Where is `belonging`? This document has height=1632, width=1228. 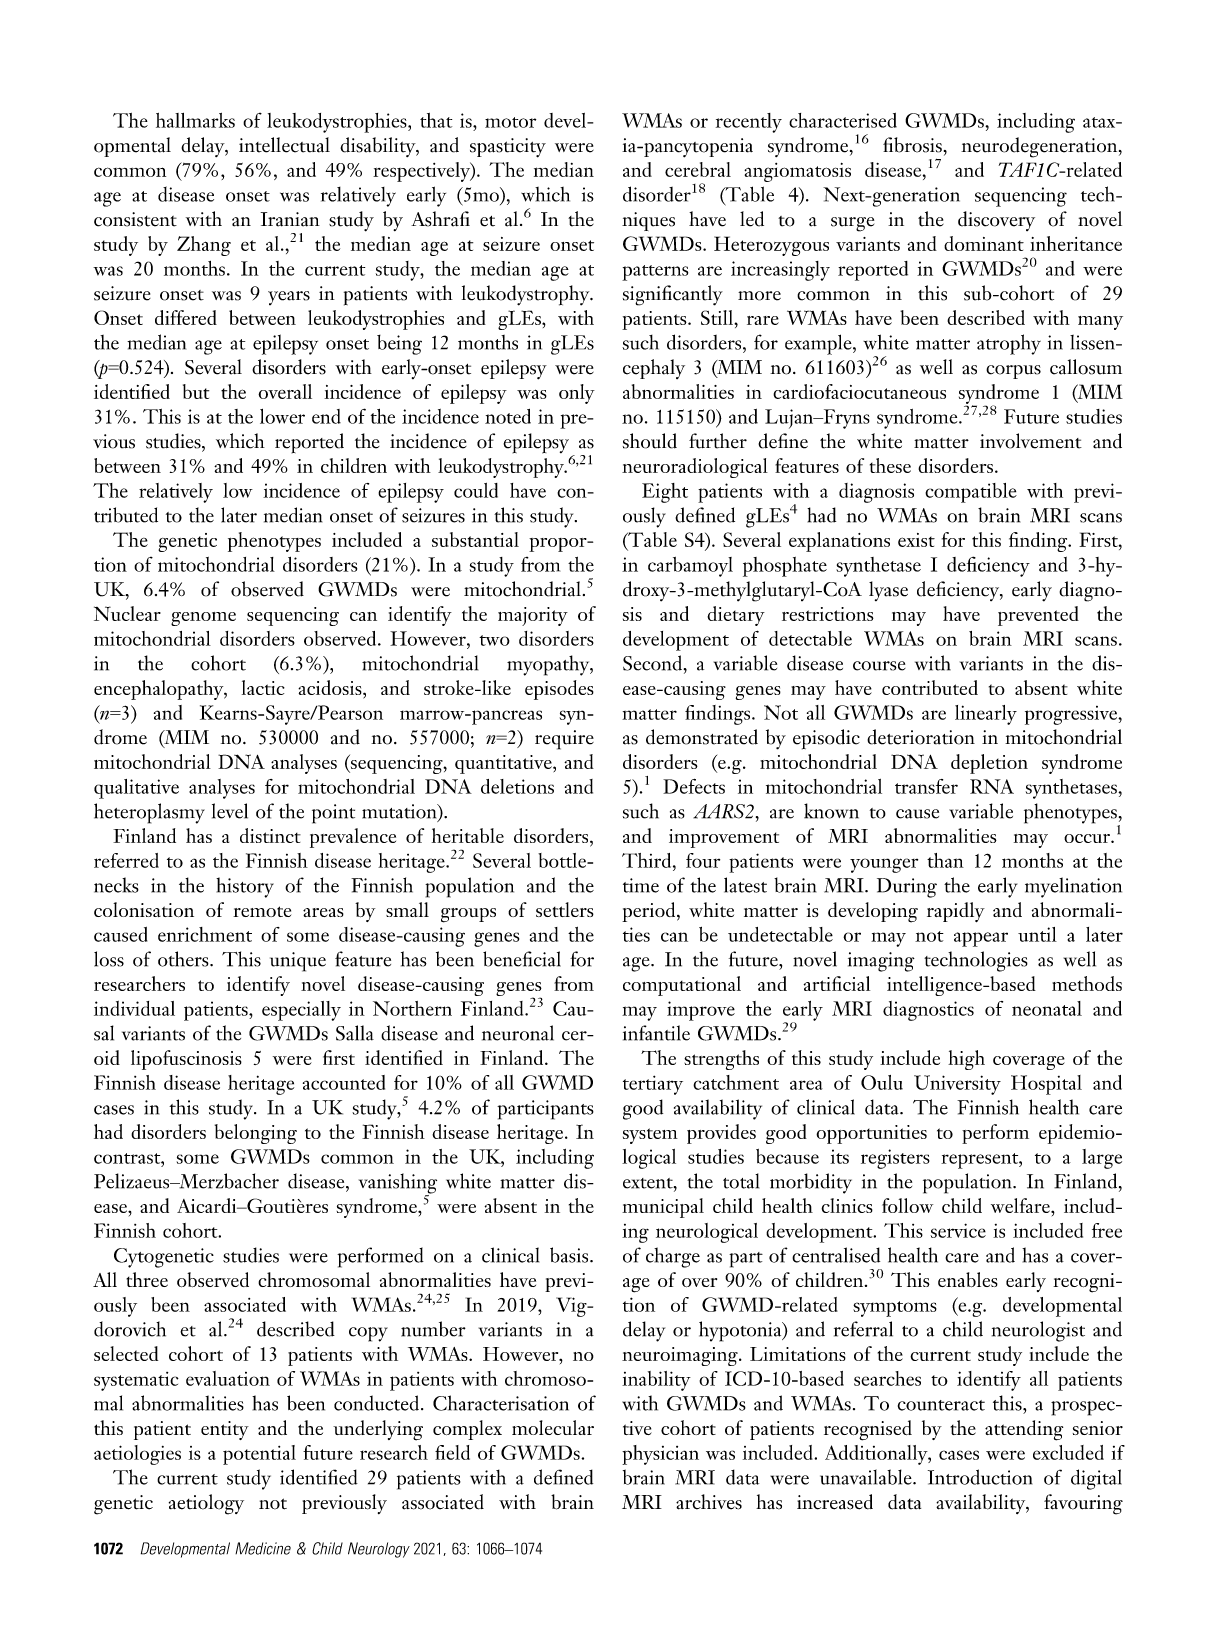
belonging is located at coordinates (256, 1134).
